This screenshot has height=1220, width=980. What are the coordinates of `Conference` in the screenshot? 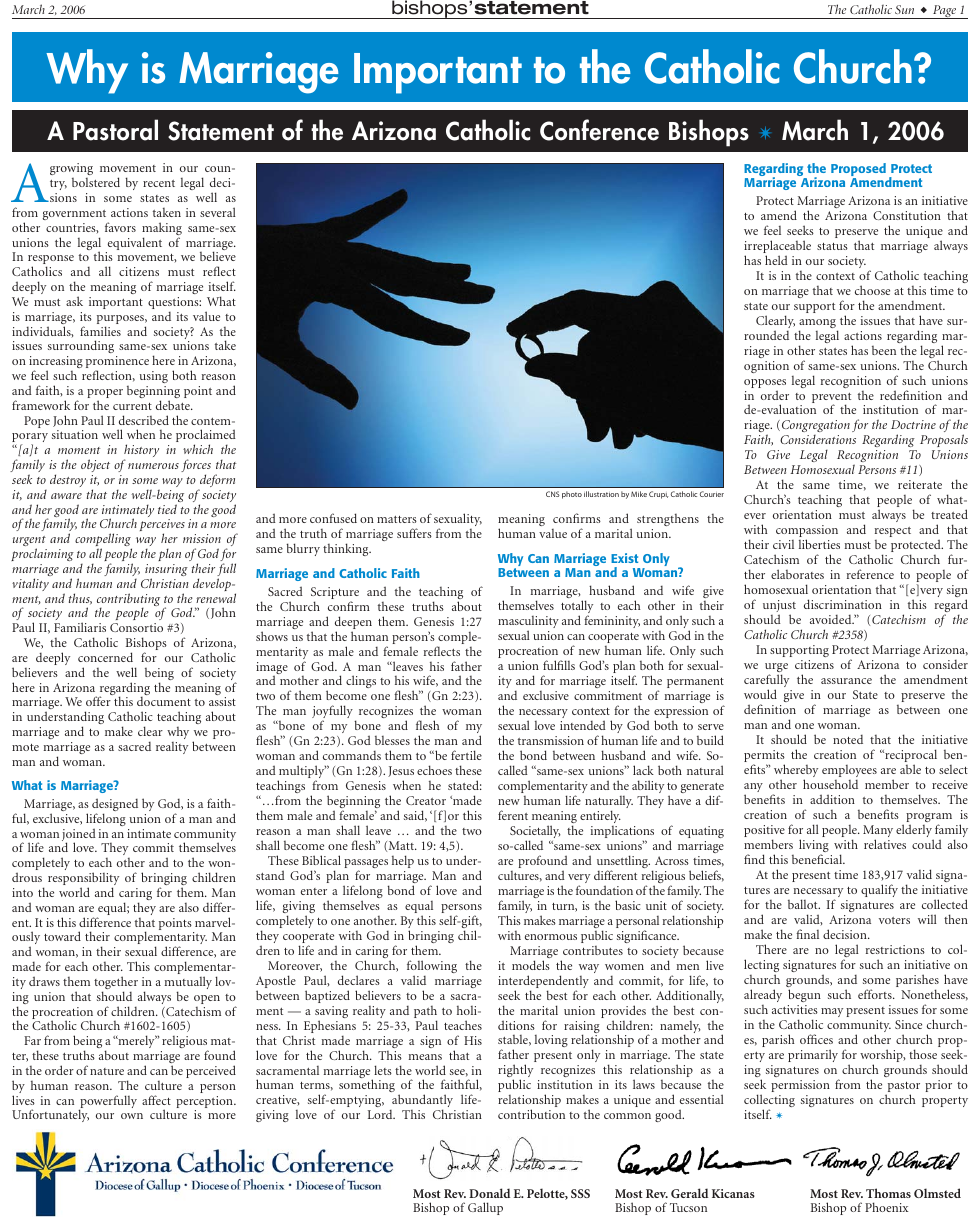 It's located at (599, 130).
